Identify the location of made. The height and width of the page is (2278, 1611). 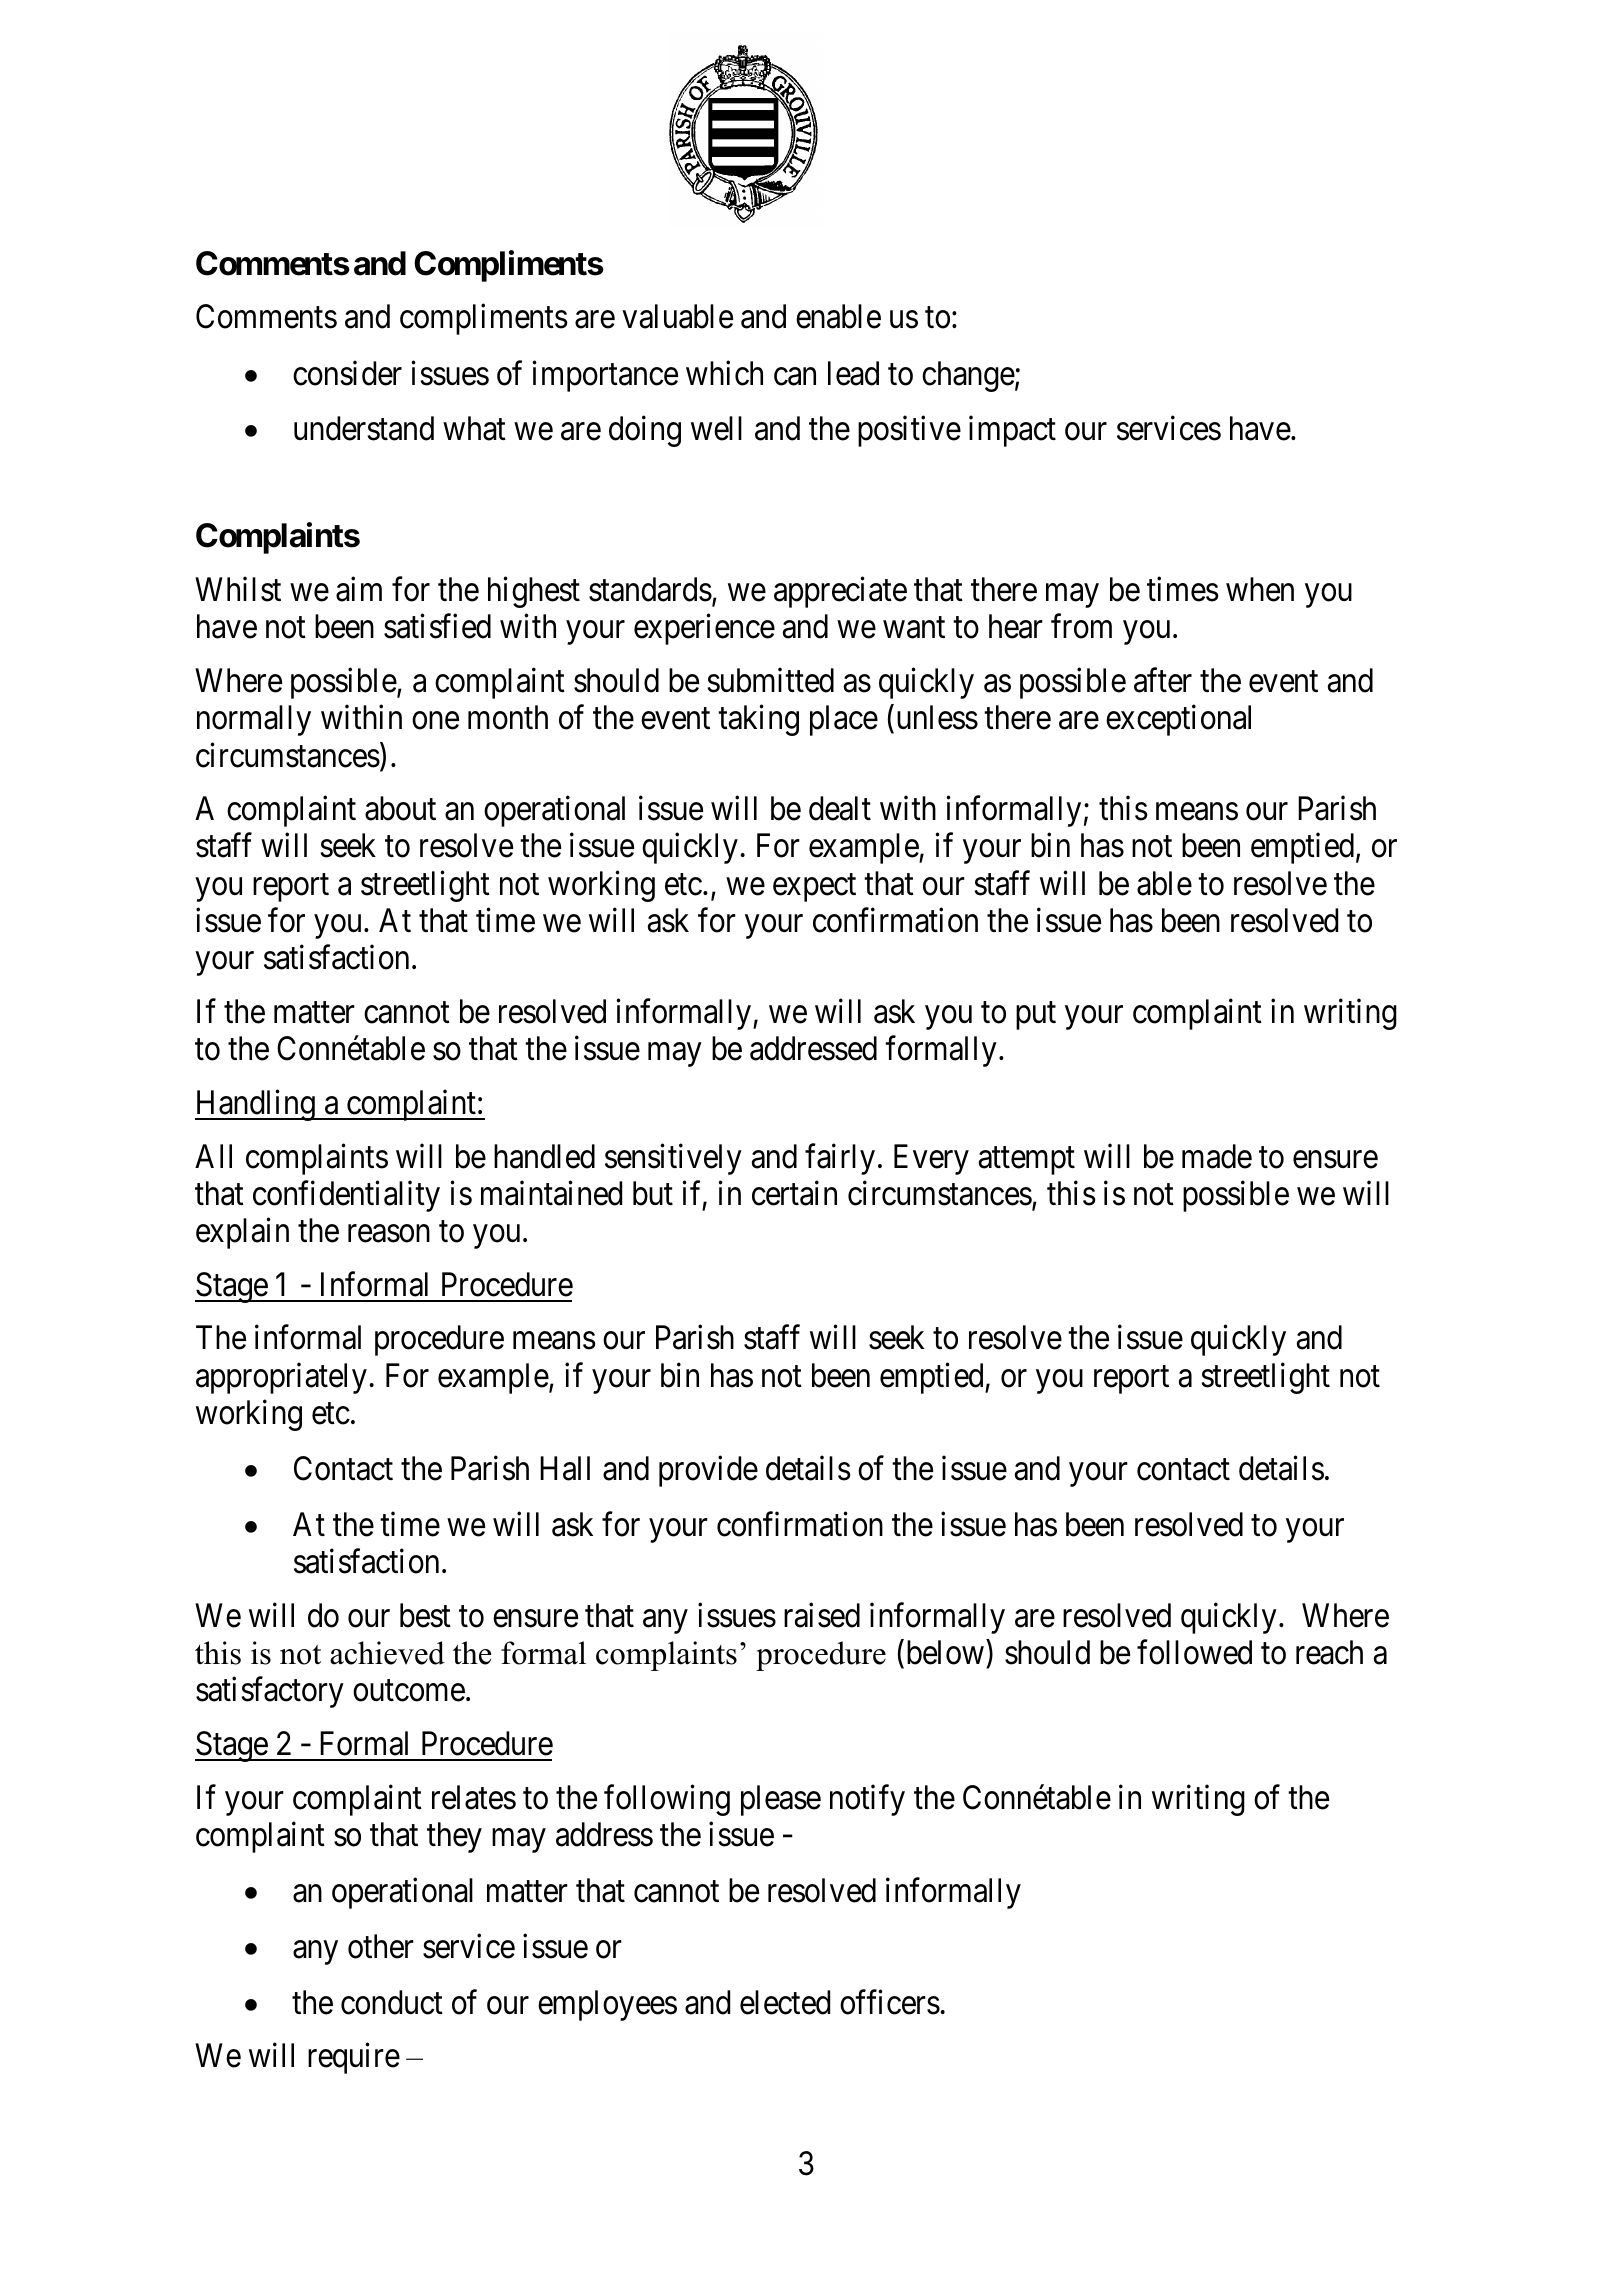
(1217, 1156).
